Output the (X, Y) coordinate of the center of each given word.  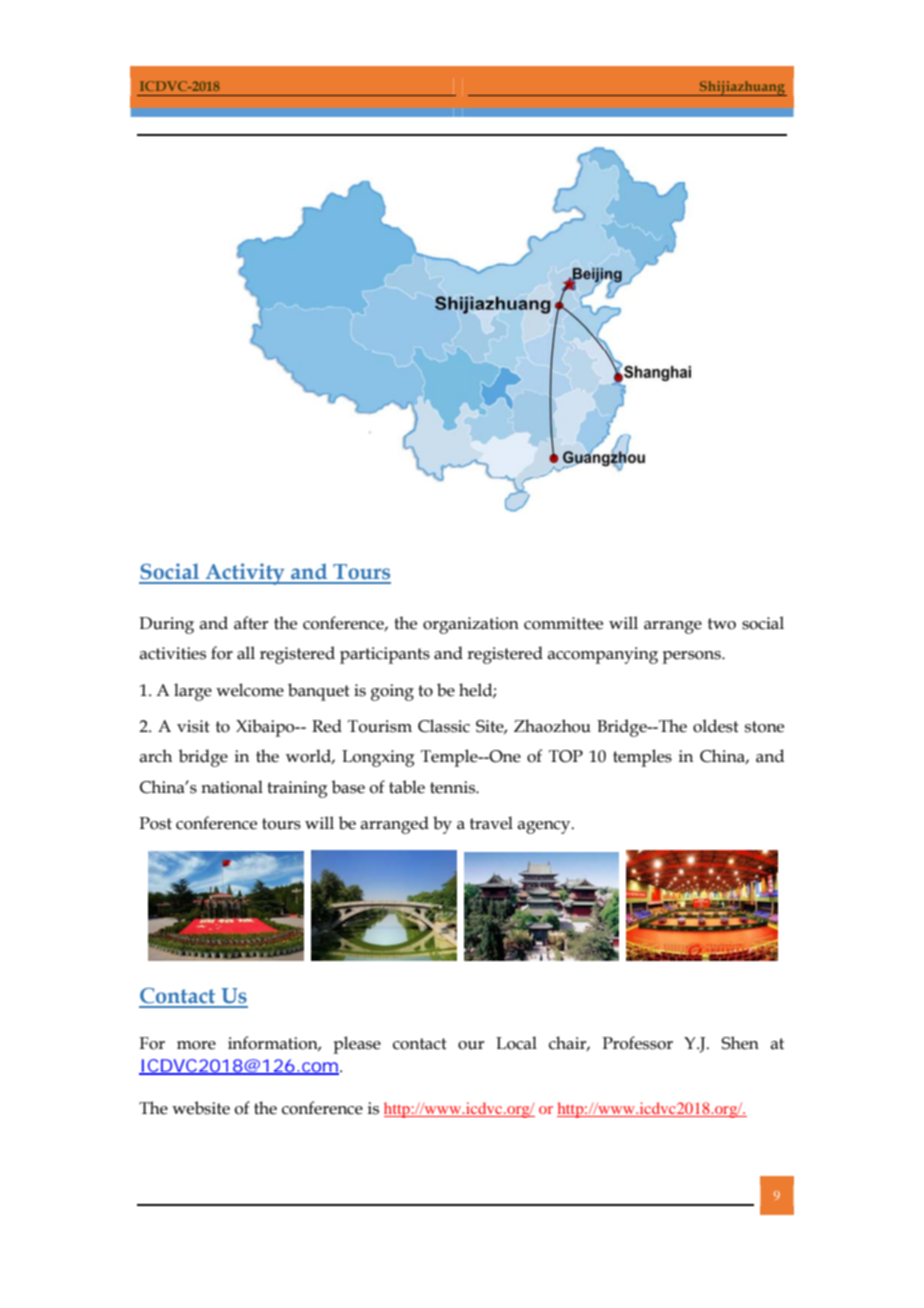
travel (491, 823)
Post (155, 823)
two (722, 624)
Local (516, 1043)
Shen (740, 1043)
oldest (716, 726)
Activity (245, 574)
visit (193, 726)
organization (471, 625)
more (196, 1045)
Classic (444, 726)
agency (545, 827)
